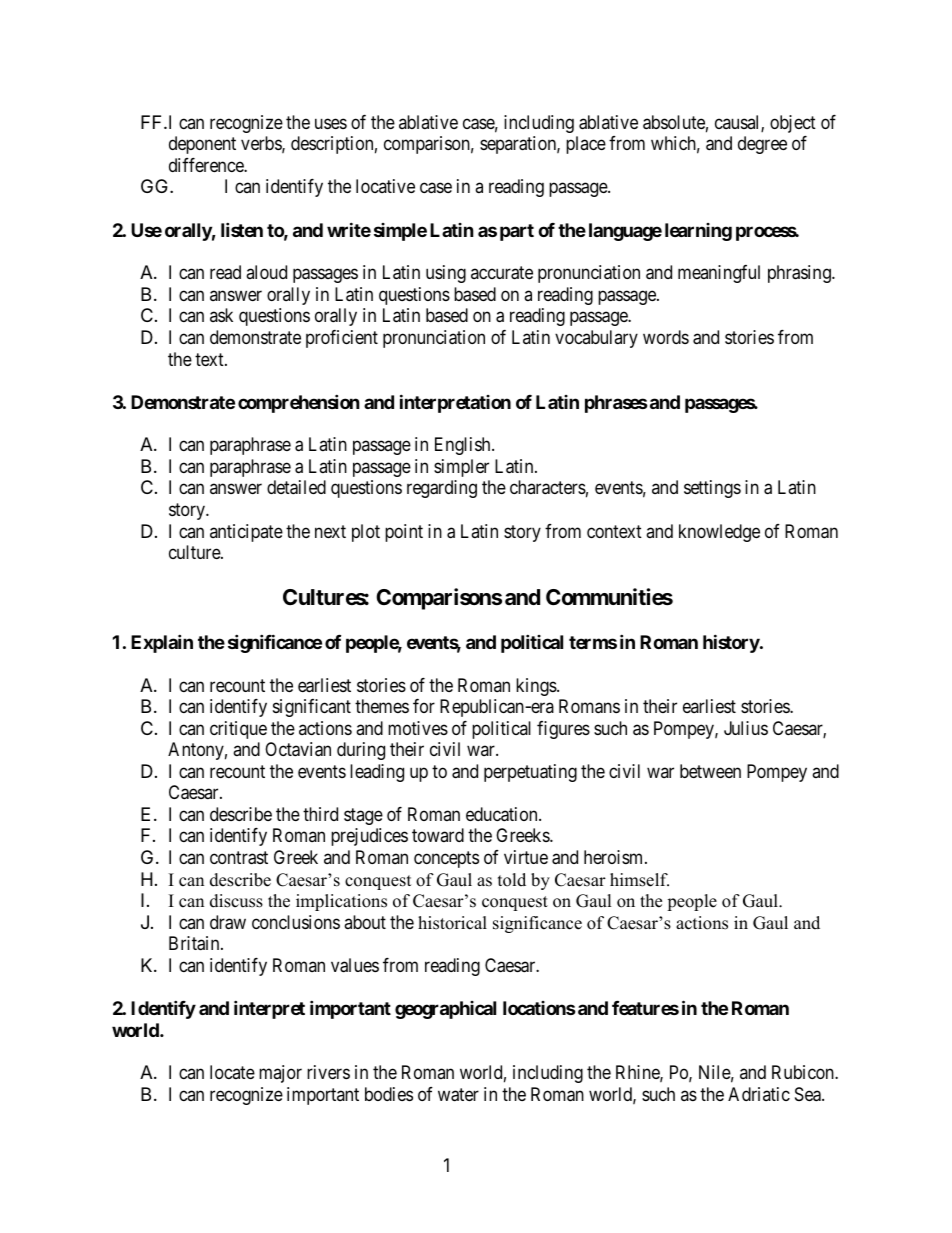 This screenshot has width=952, height=1233. Describe the element at coordinates (586, 145) in the screenshot. I see `place` at that location.
